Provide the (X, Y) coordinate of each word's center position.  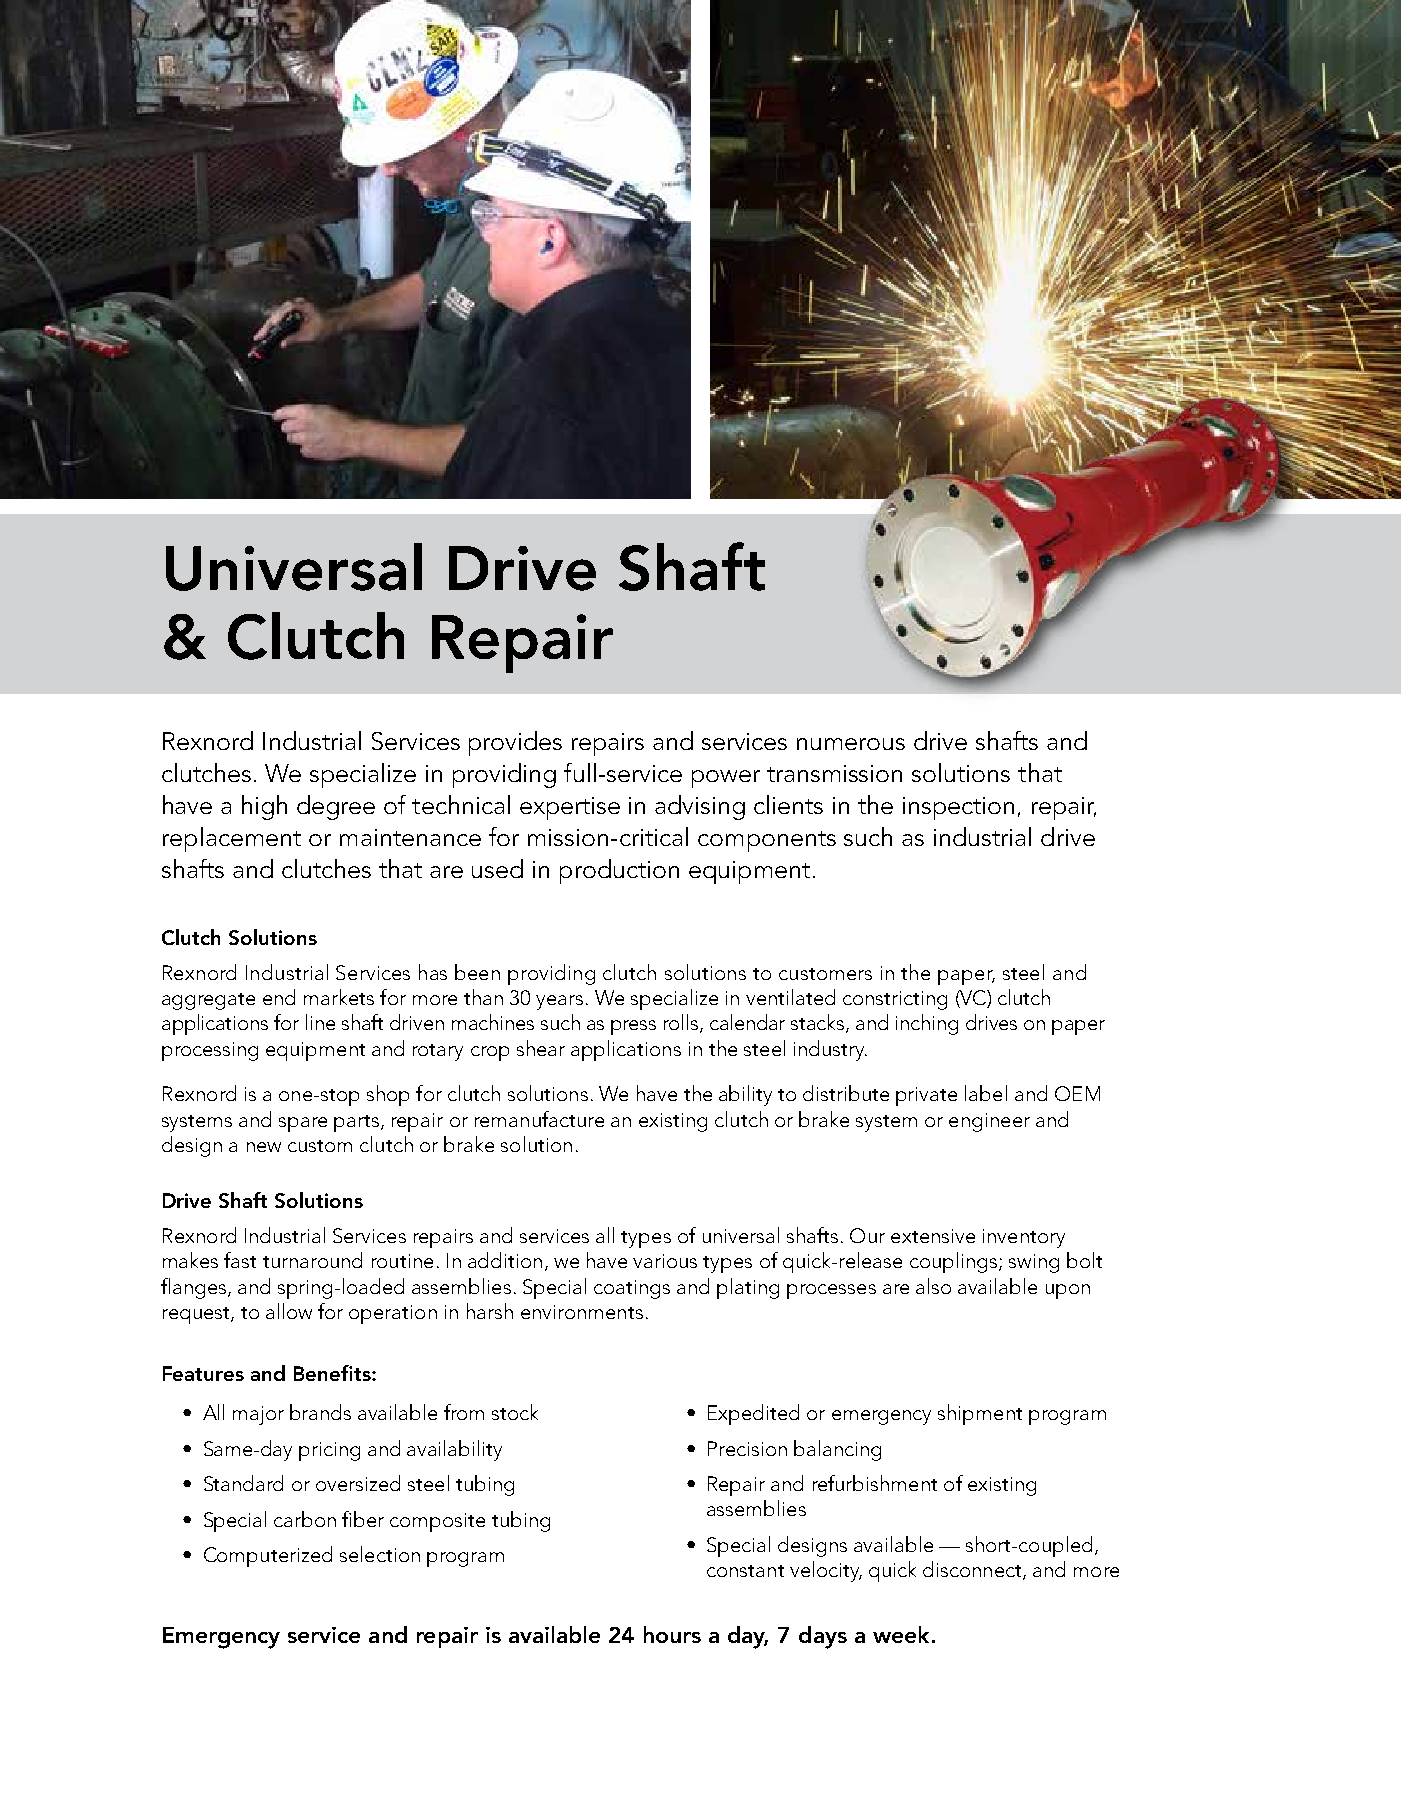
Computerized (268, 1556)
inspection (958, 808)
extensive (933, 1236)
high (264, 807)
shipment (980, 1414)
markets (339, 997)
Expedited (753, 1414)
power (726, 779)
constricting (895, 1000)
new (264, 1147)
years (559, 1002)
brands (320, 1412)
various (665, 1261)
